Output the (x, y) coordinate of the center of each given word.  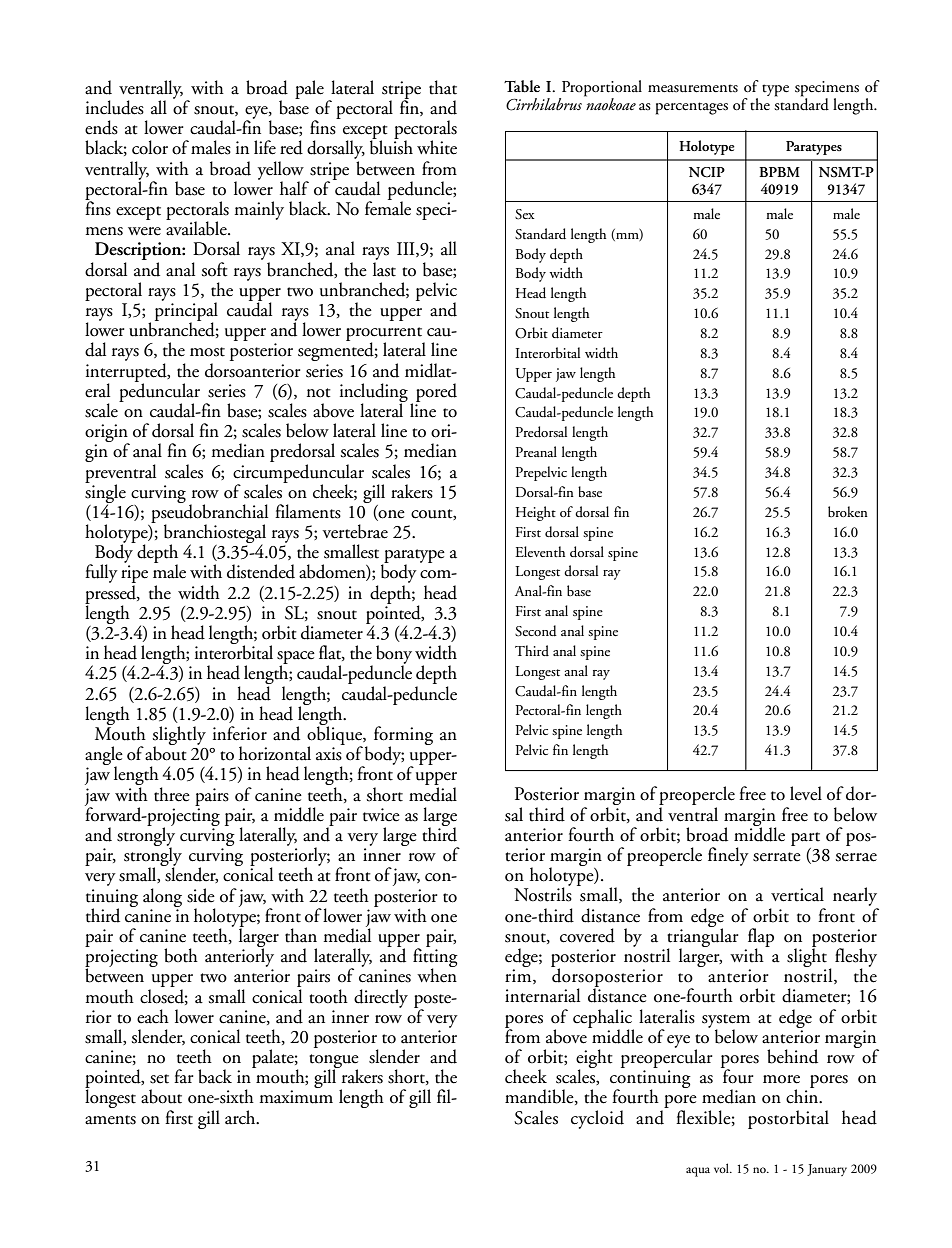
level (806, 793)
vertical (797, 894)
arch (241, 1117)
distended (261, 571)
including (374, 393)
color (150, 147)
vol (722, 1168)
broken (848, 511)
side (201, 895)
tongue (334, 1062)
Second (536, 631)
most (207, 352)
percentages (692, 108)
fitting (435, 958)
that (443, 87)
